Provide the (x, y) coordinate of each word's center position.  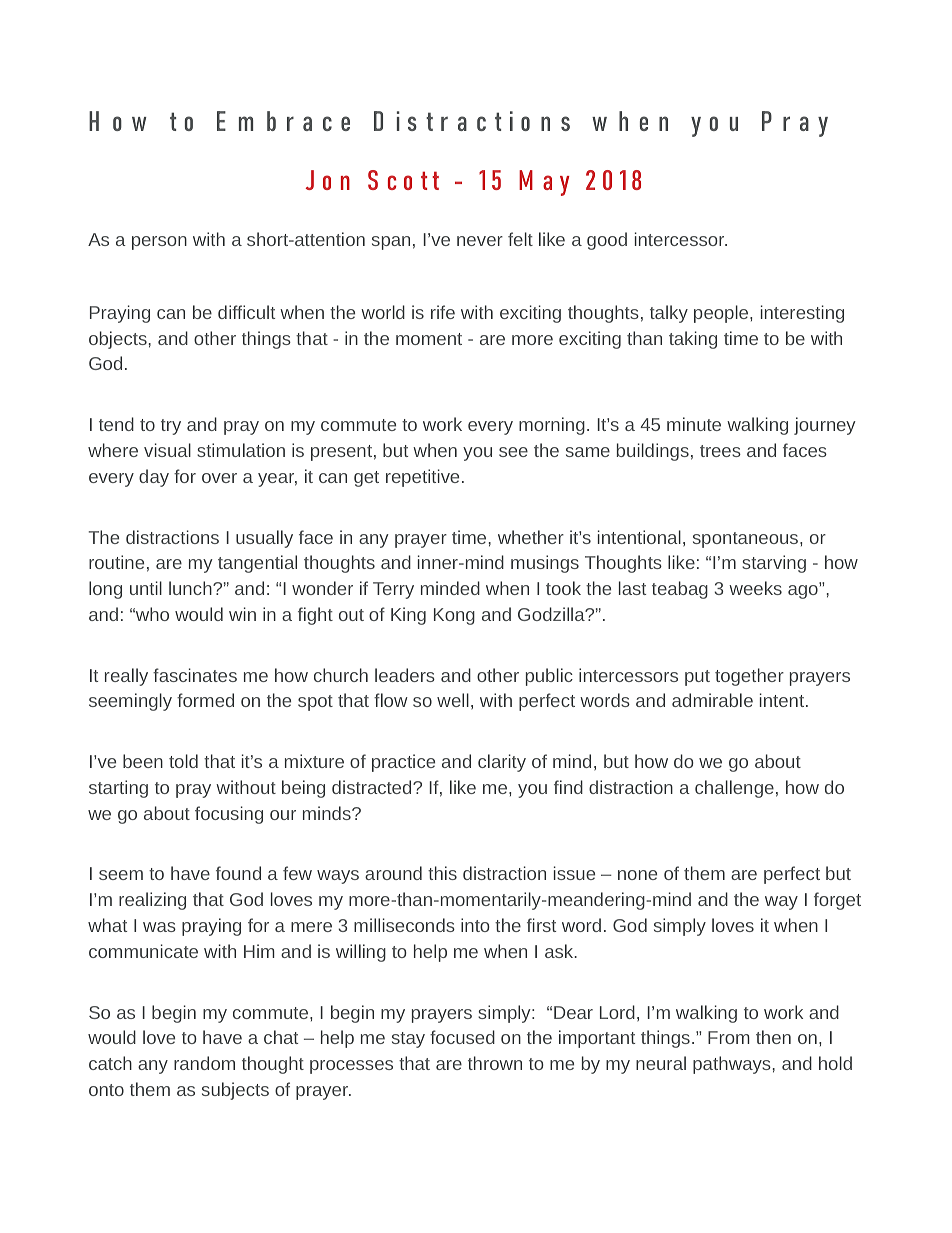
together (749, 677)
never (480, 241)
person (159, 243)
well (453, 700)
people (722, 314)
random (204, 1063)
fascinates (195, 675)
